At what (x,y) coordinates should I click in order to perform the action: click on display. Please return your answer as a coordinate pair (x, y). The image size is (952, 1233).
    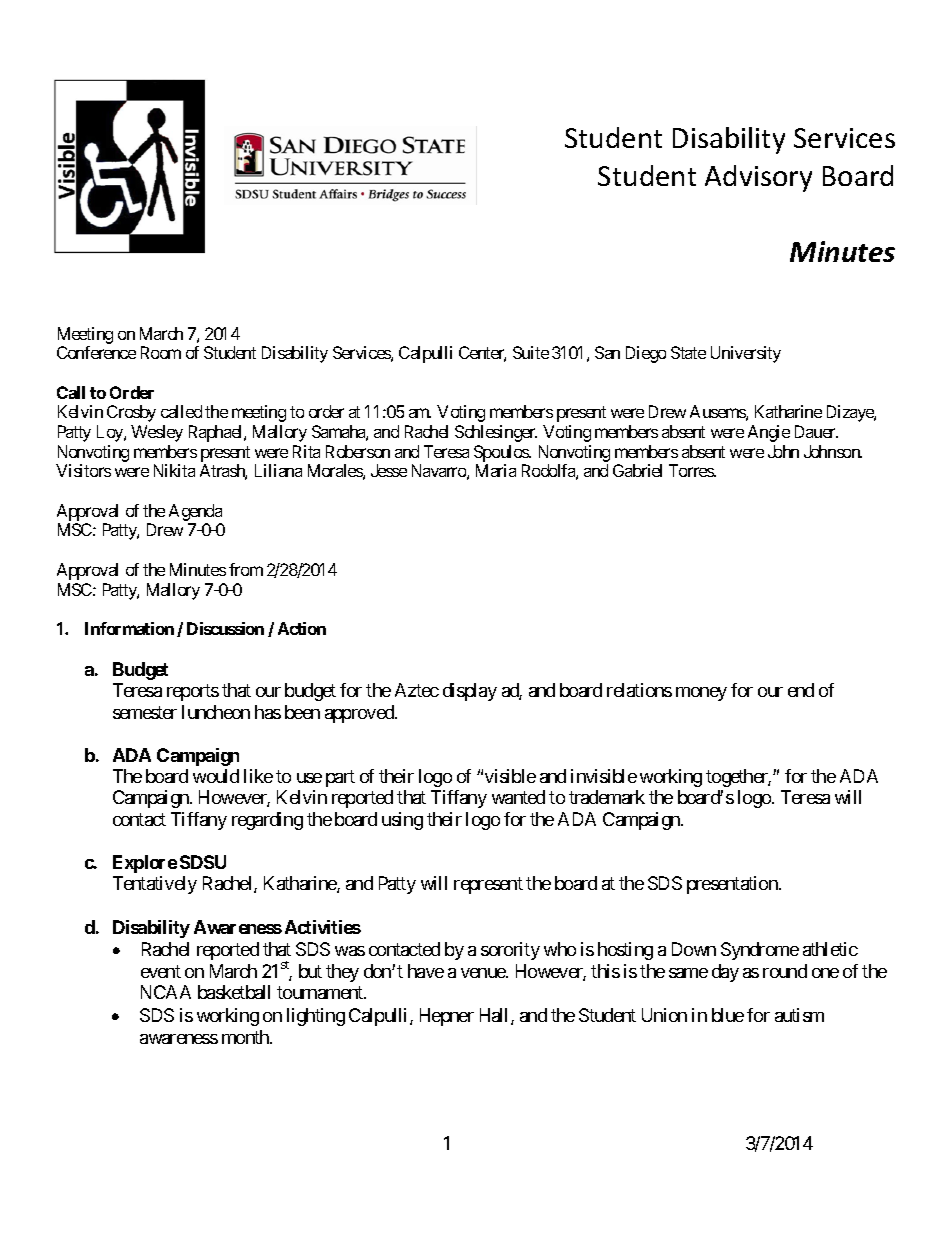
    Looking at the image, I should click on (470, 692).
